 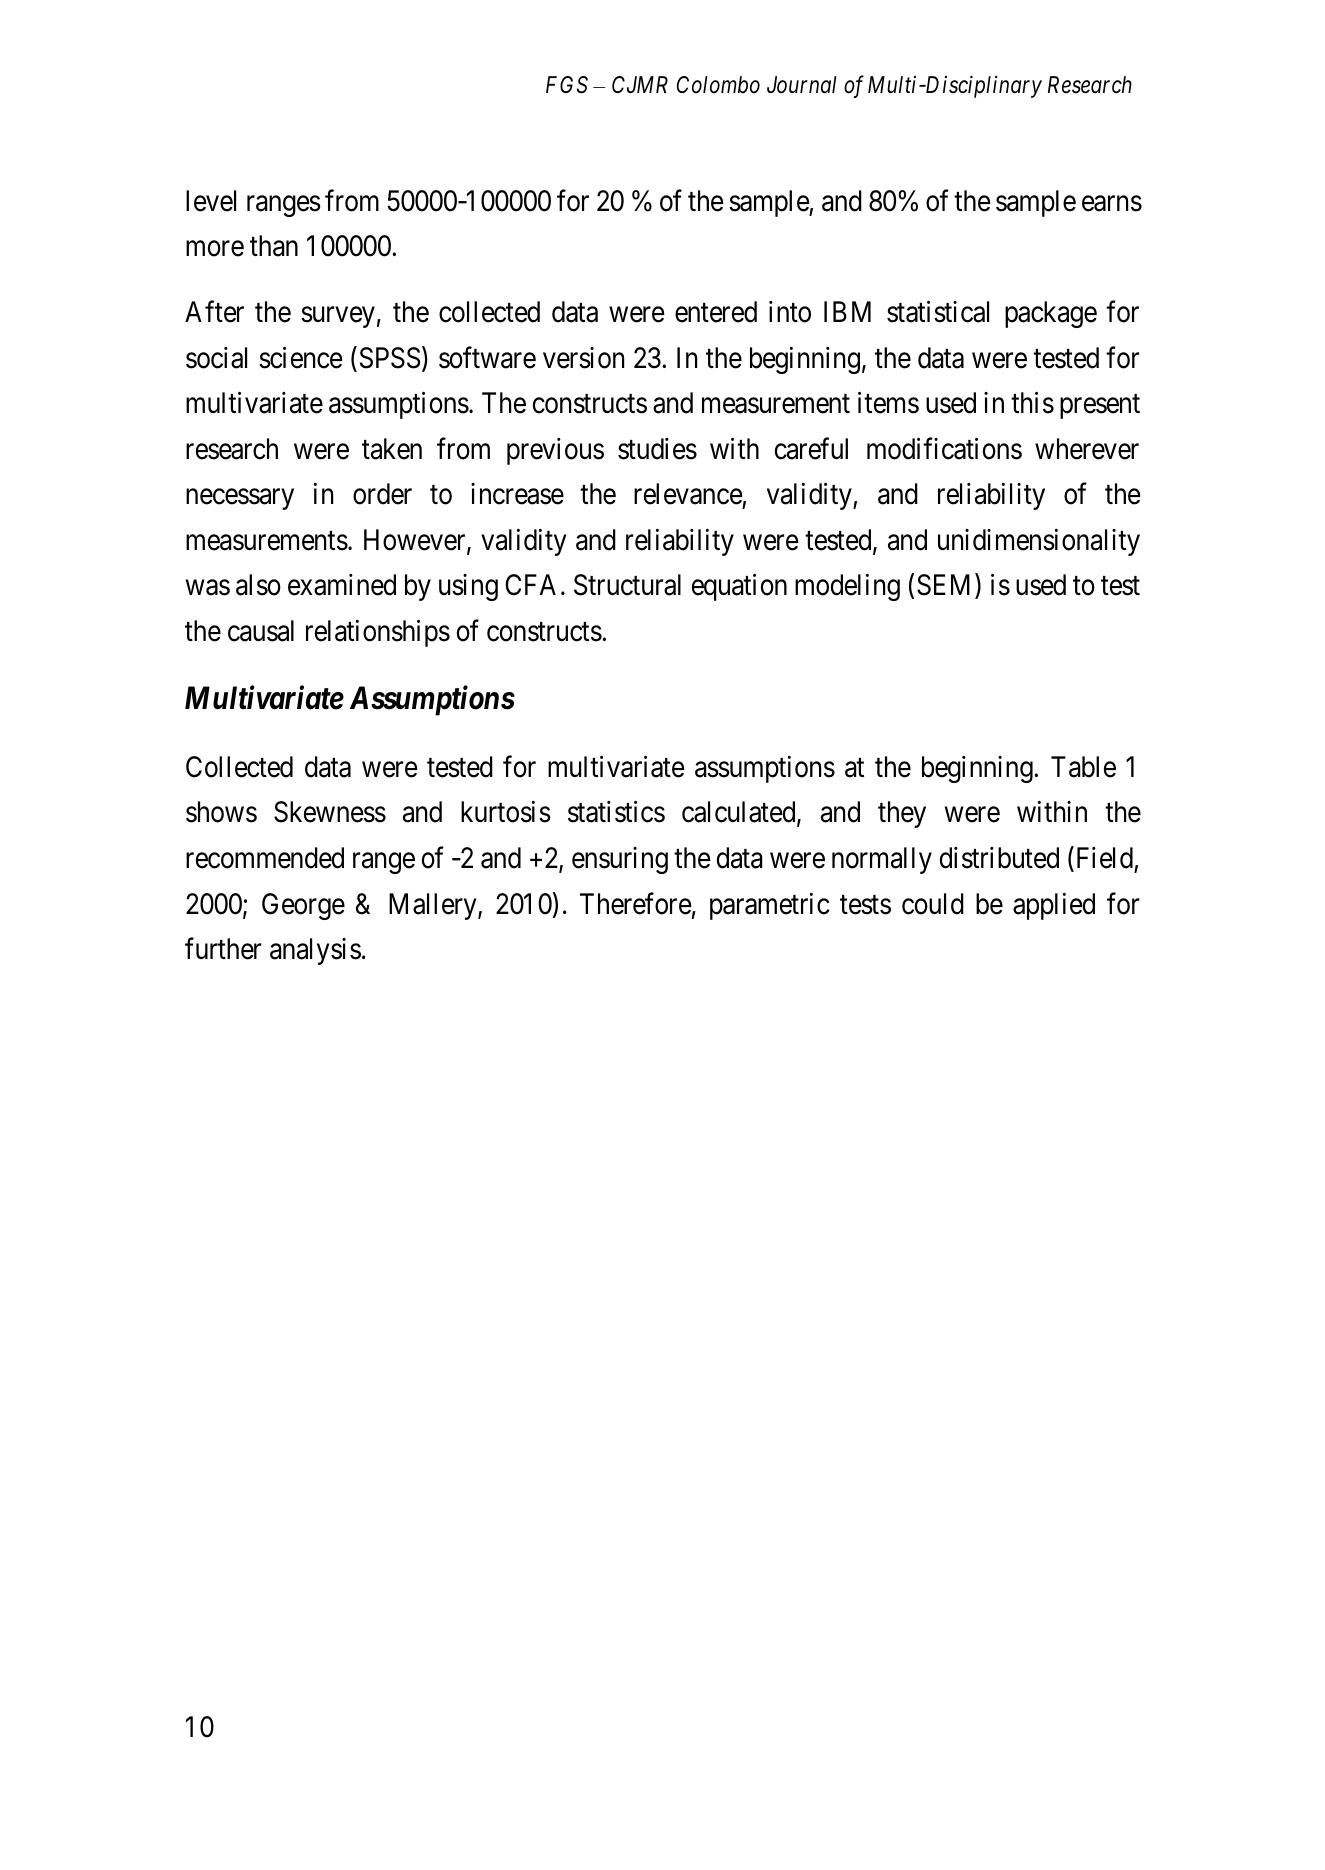 I want to click on survey, so click(x=338, y=317).
